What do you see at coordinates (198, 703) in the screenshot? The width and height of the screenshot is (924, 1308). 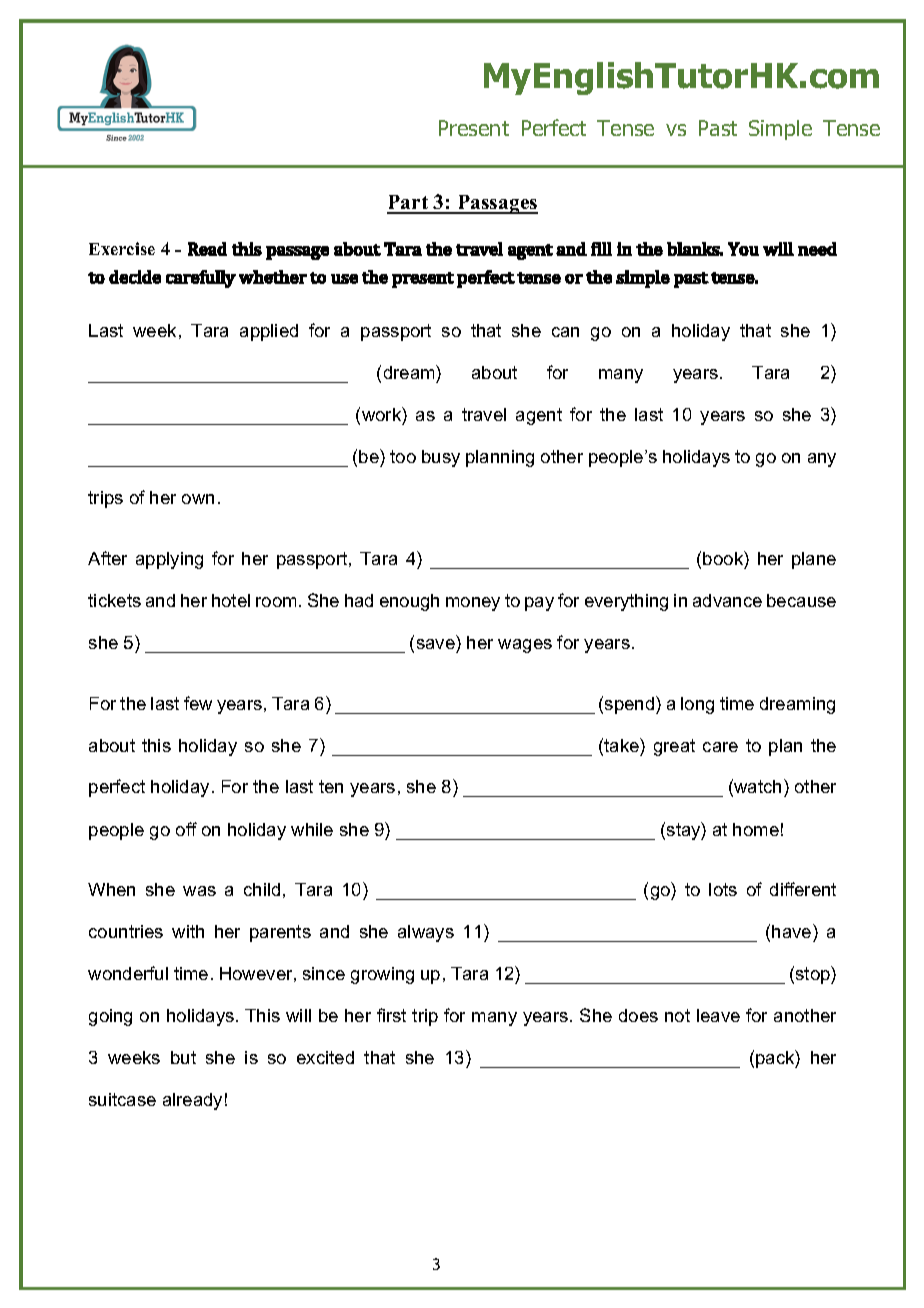 I see `few` at bounding box center [198, 703].
